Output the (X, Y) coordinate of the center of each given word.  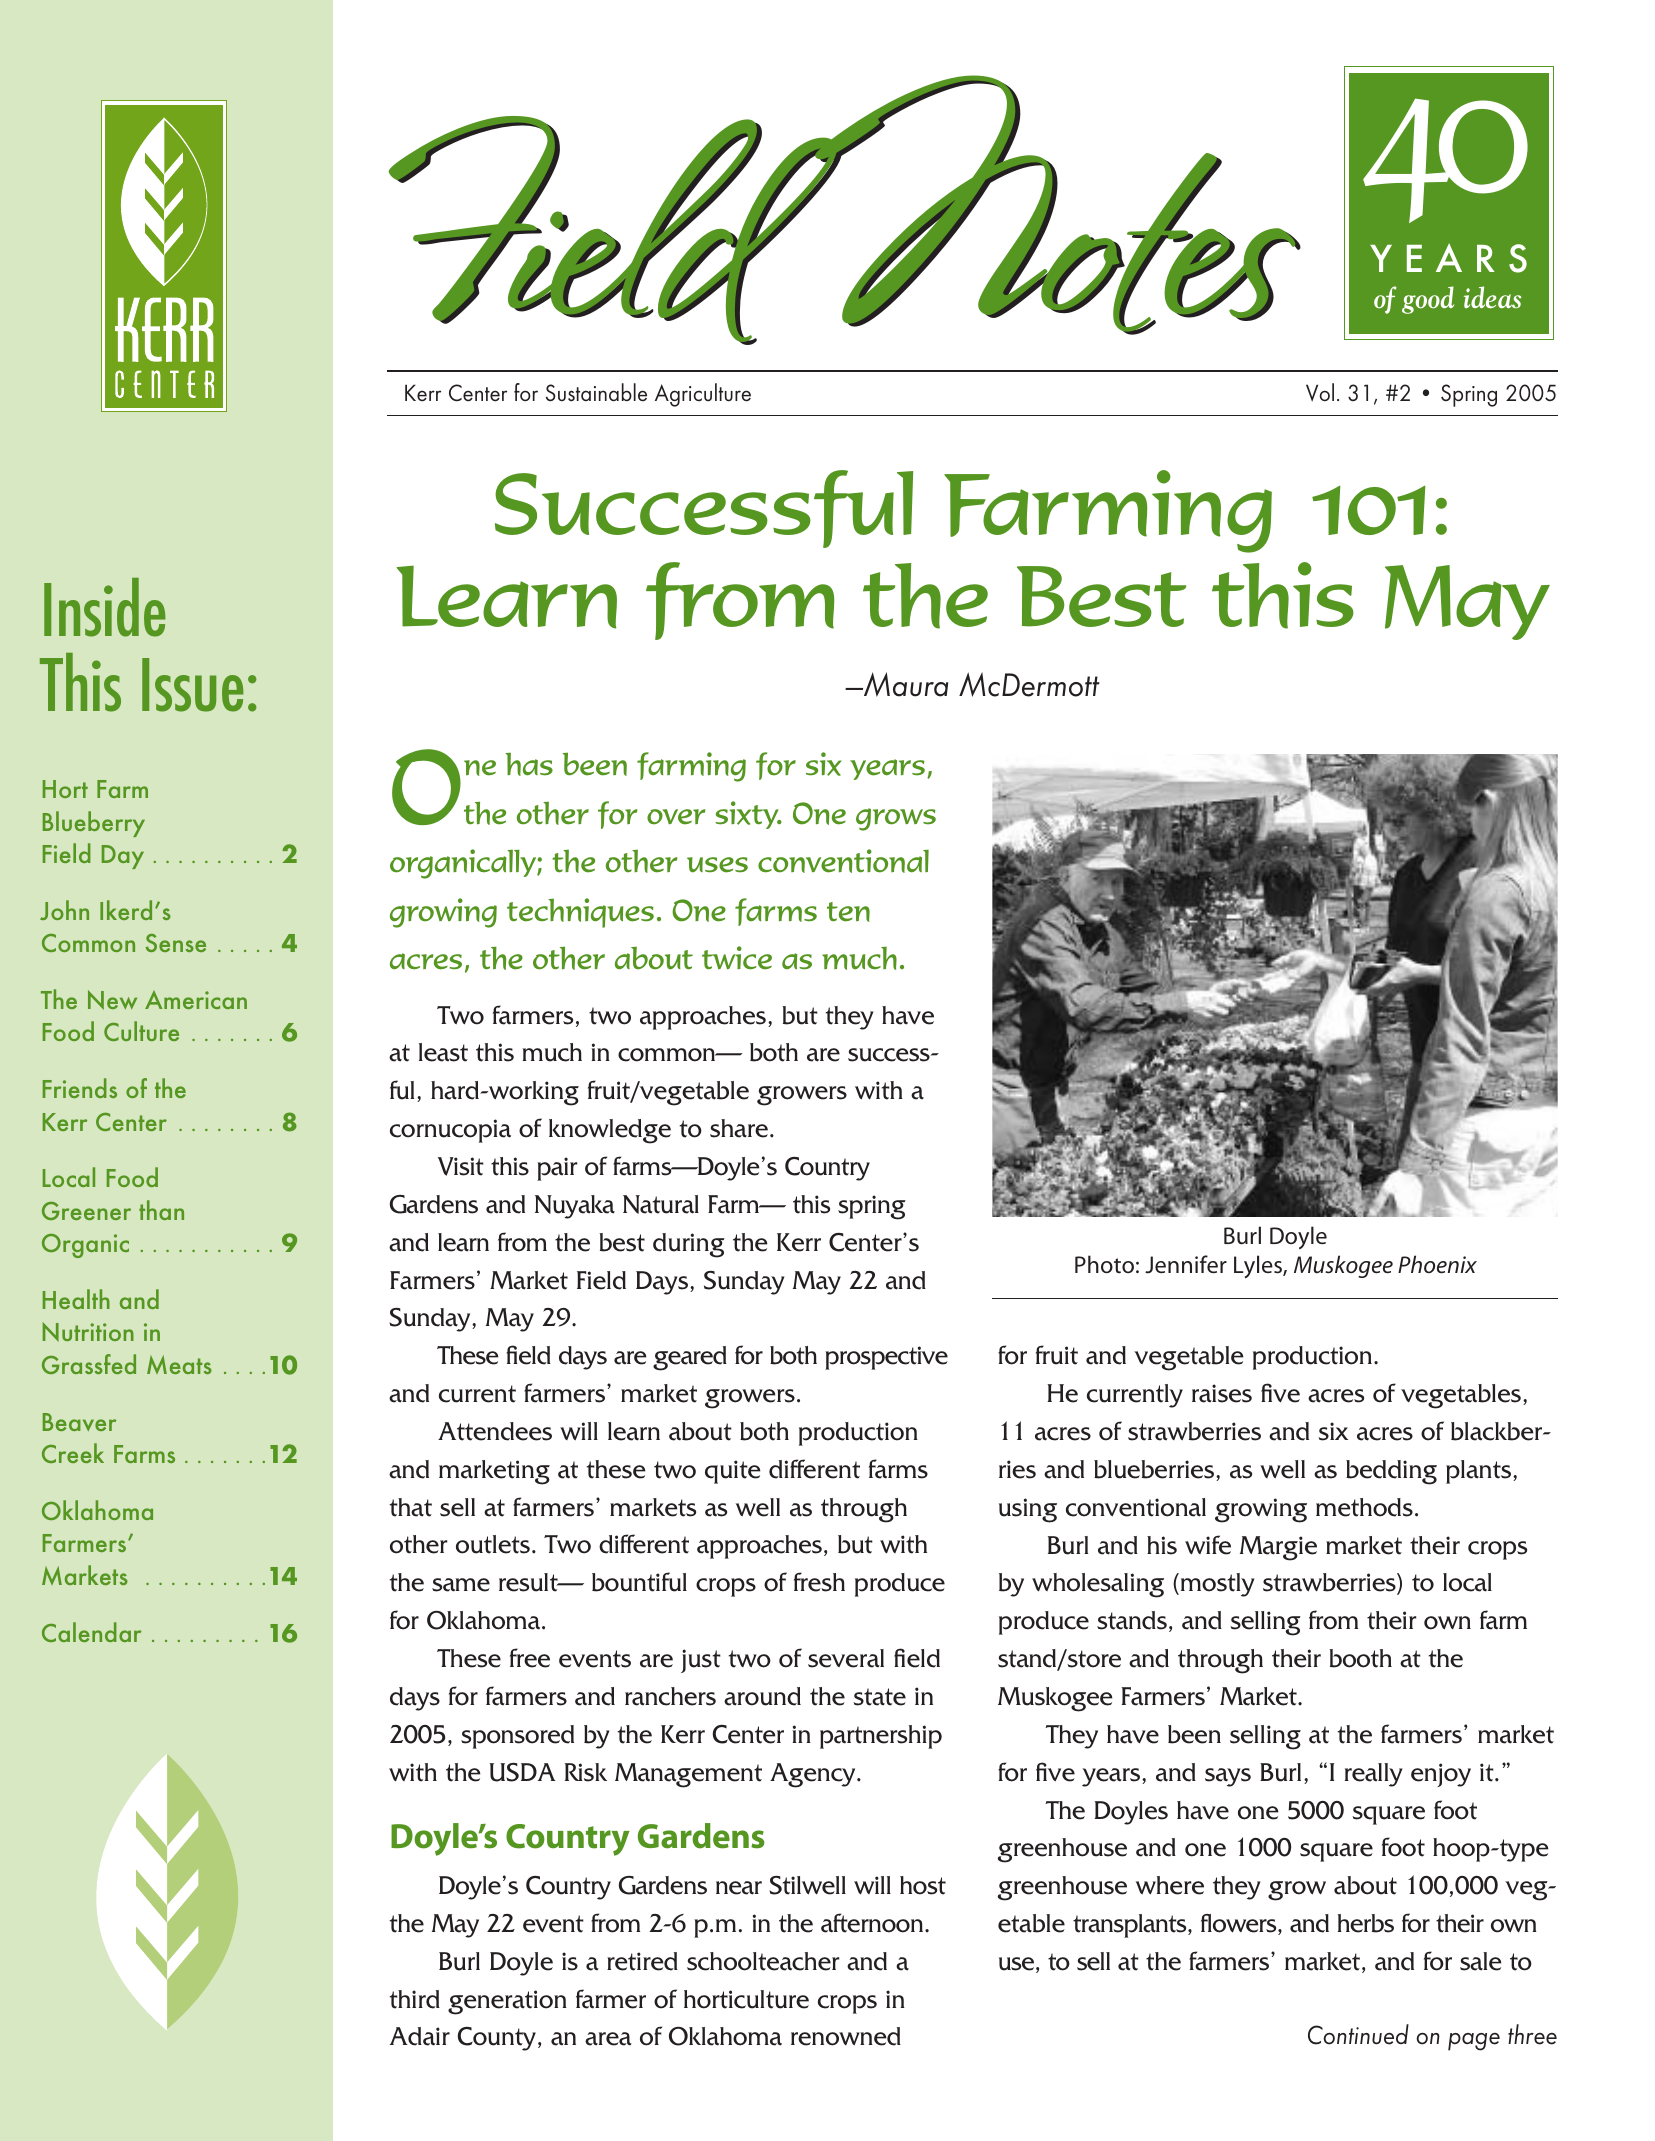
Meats (179, 1364)
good (1428, 300)
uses (717, 865)
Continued (1358, 2034)
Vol (1320, 392)
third (415, 1999)
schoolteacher (763, 1961)
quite (732, 1472)
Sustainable (596, 392)
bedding (1391, 1472)
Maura (905, 684)
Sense (176, 943)
